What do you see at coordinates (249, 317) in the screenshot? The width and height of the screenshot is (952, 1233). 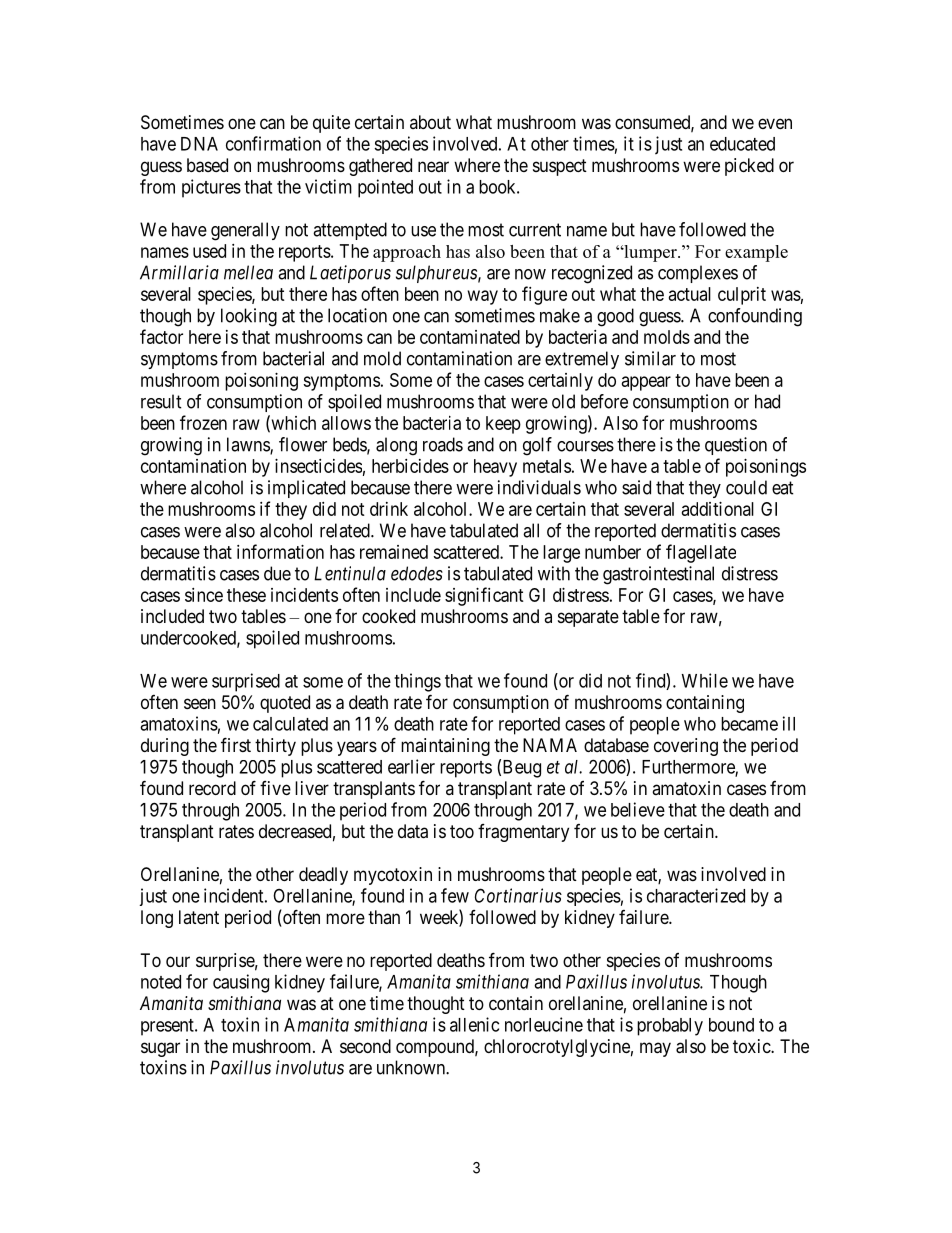 I see `looking` at bounding box center [249, 317].
